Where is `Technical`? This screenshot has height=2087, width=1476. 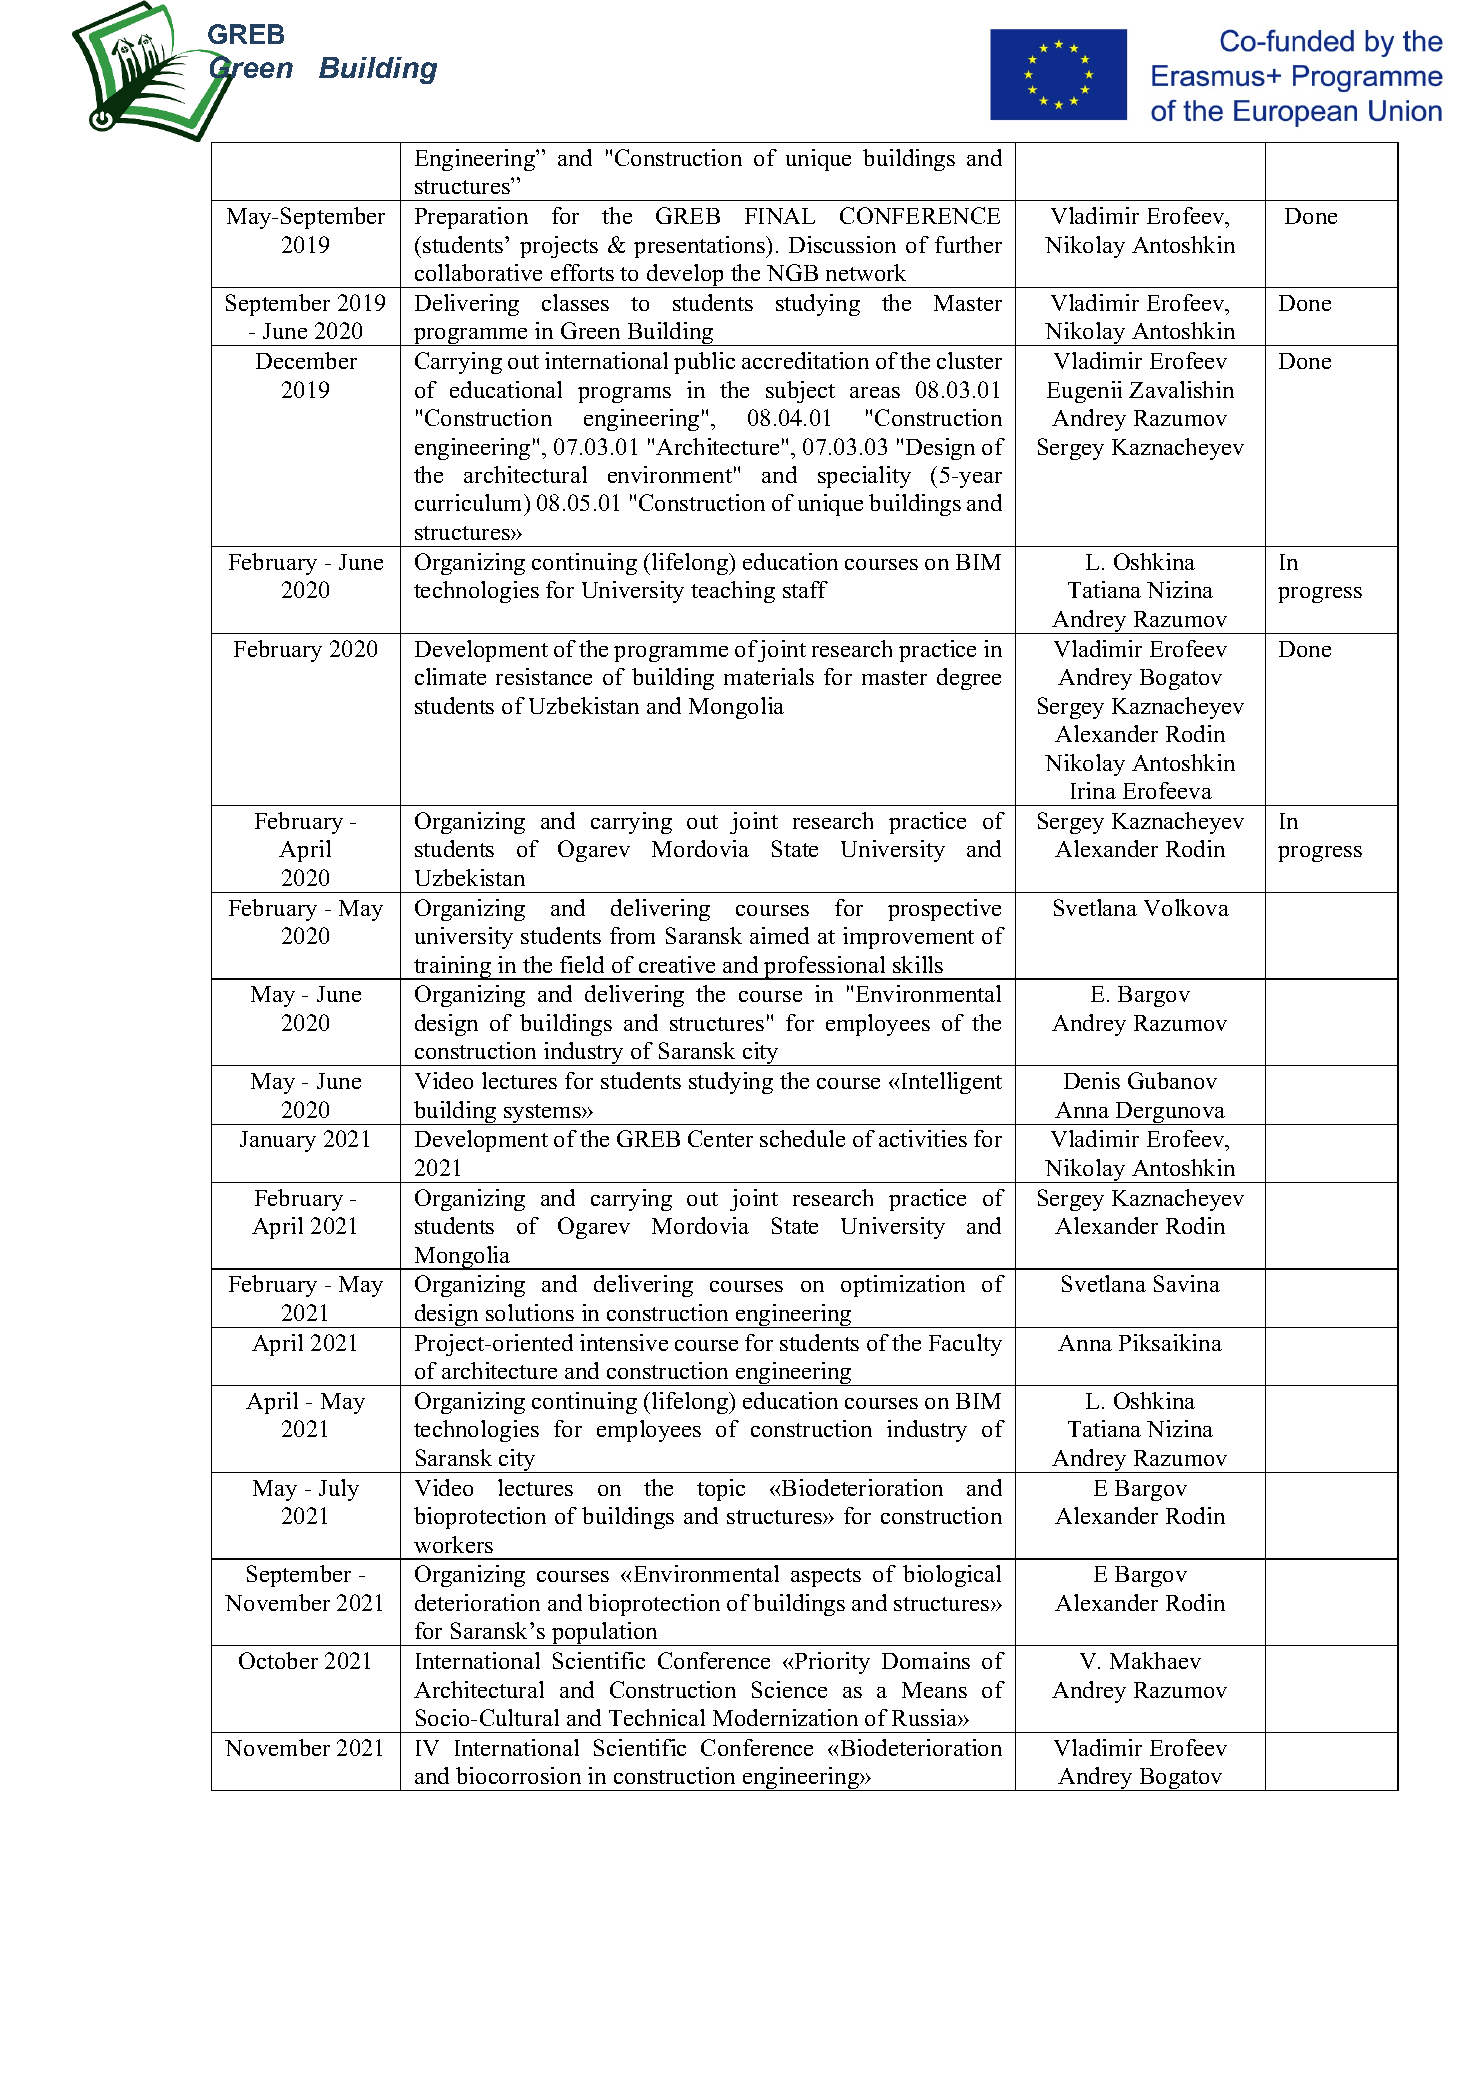
Technical is located at coordinates (657, 1717).
